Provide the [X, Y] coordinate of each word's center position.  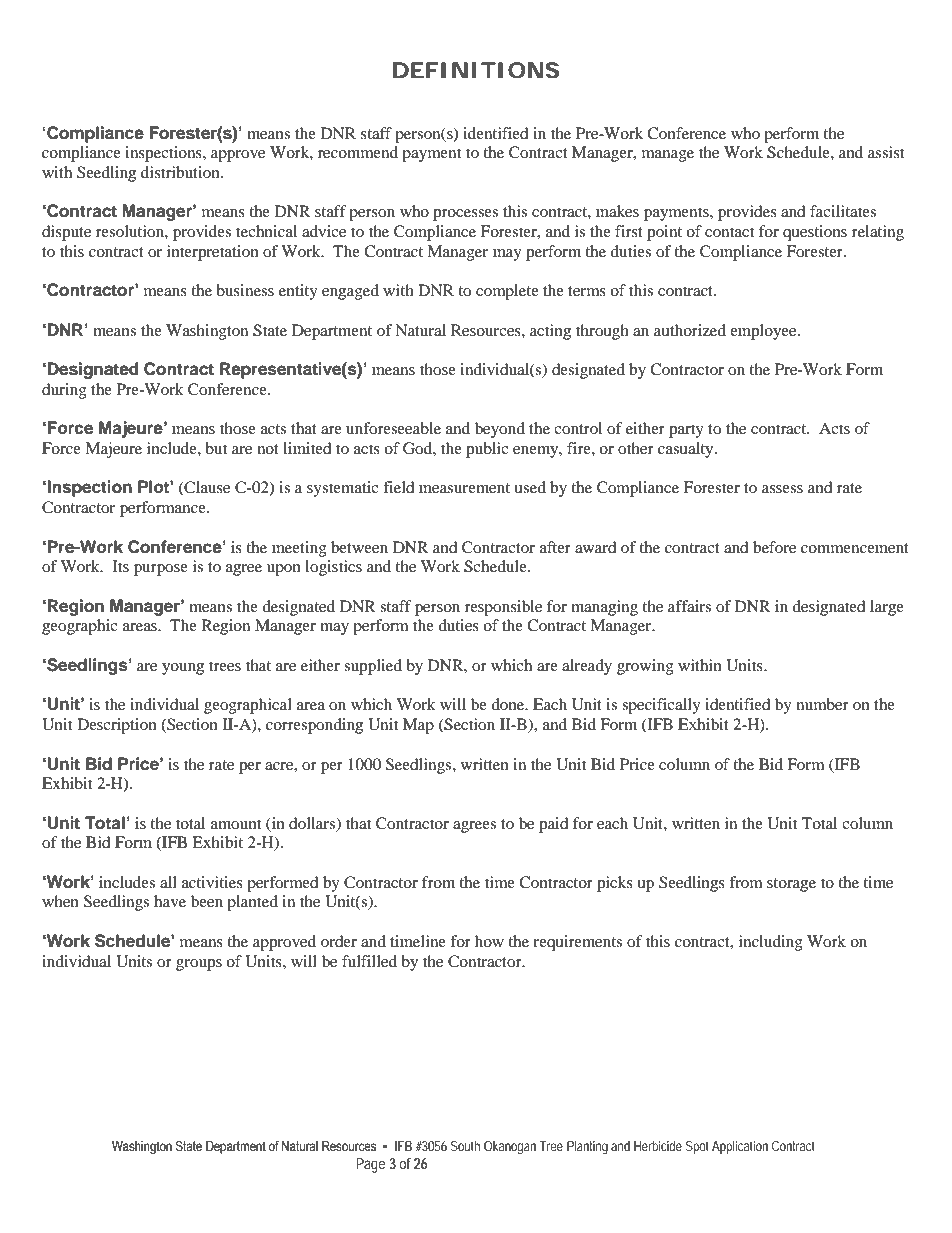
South [465, 1146]
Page [370, 1165]
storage [791, 885]
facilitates [843, 211]
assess [782, 489]
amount [236, 824]
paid [554, 825]
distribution [181, 172]
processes [465, 215]
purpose [161, 570]
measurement [464, 488]
